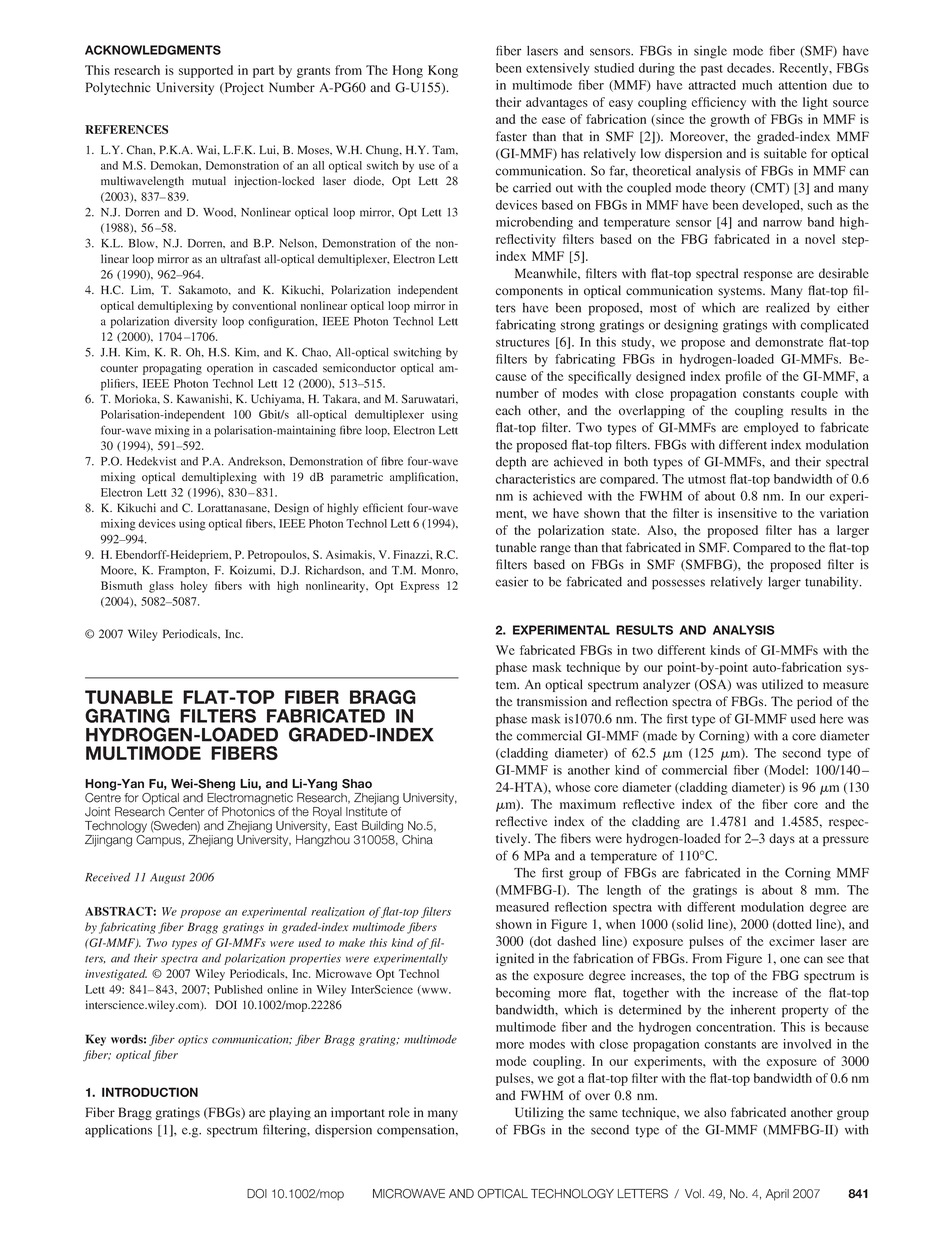  Describe the element at coordinates (539, 1113) in the document. I see `Utilizing` at that location.
